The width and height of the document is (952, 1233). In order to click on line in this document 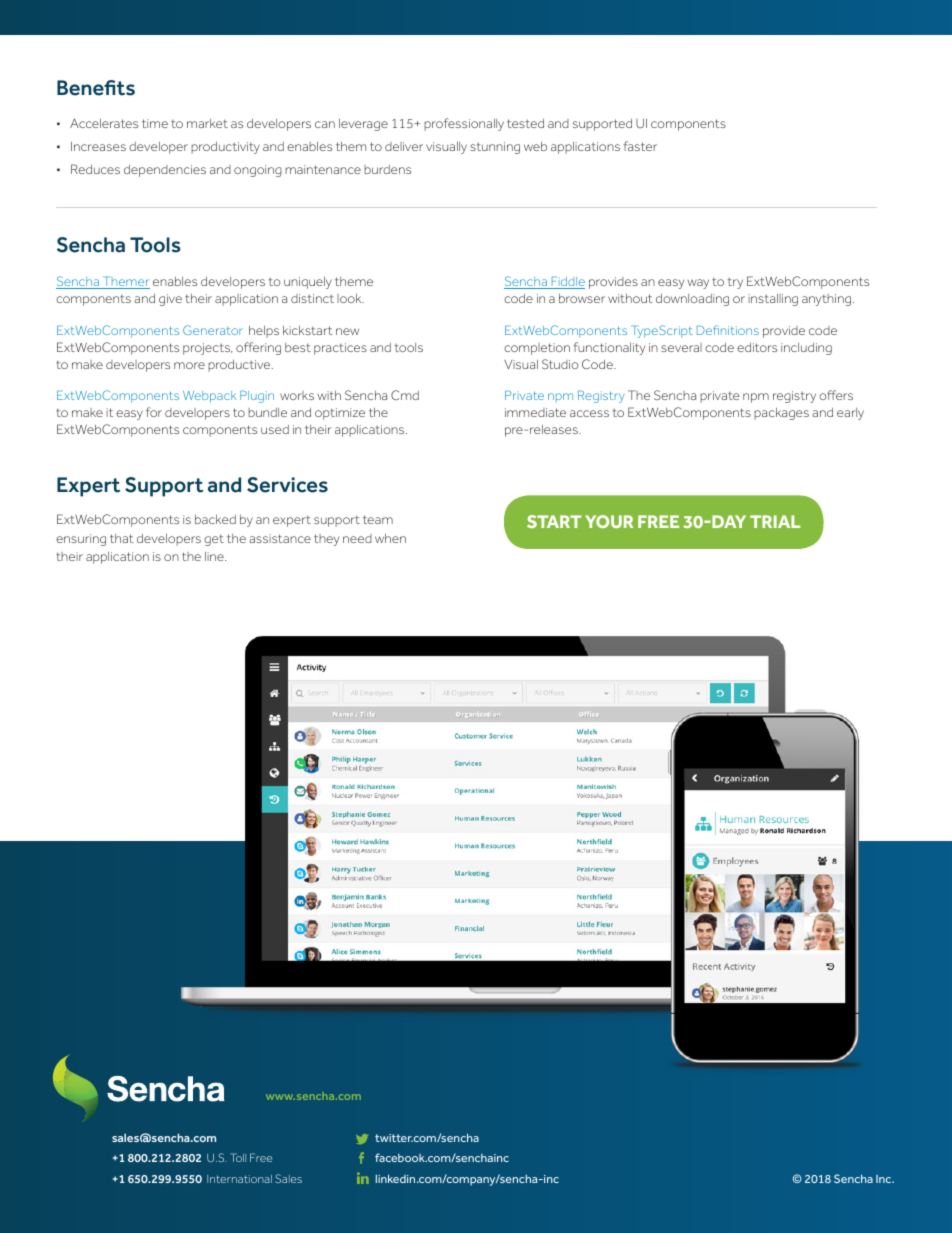, I will do `click(215, 556)`.
